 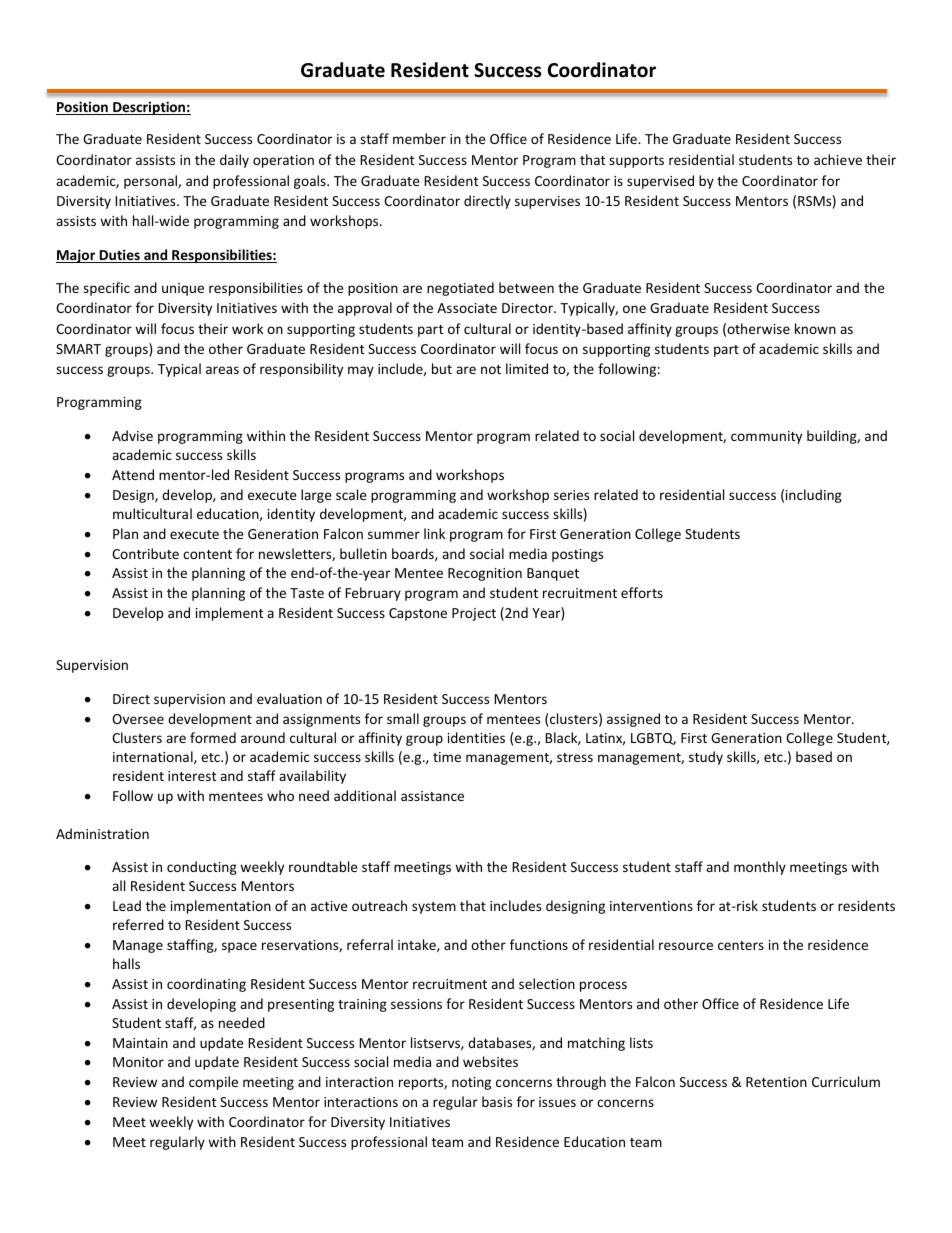 What do you see at coordinates (151, 182) in the screenshot?
I see `personal` at bounding box center [151, 182].
